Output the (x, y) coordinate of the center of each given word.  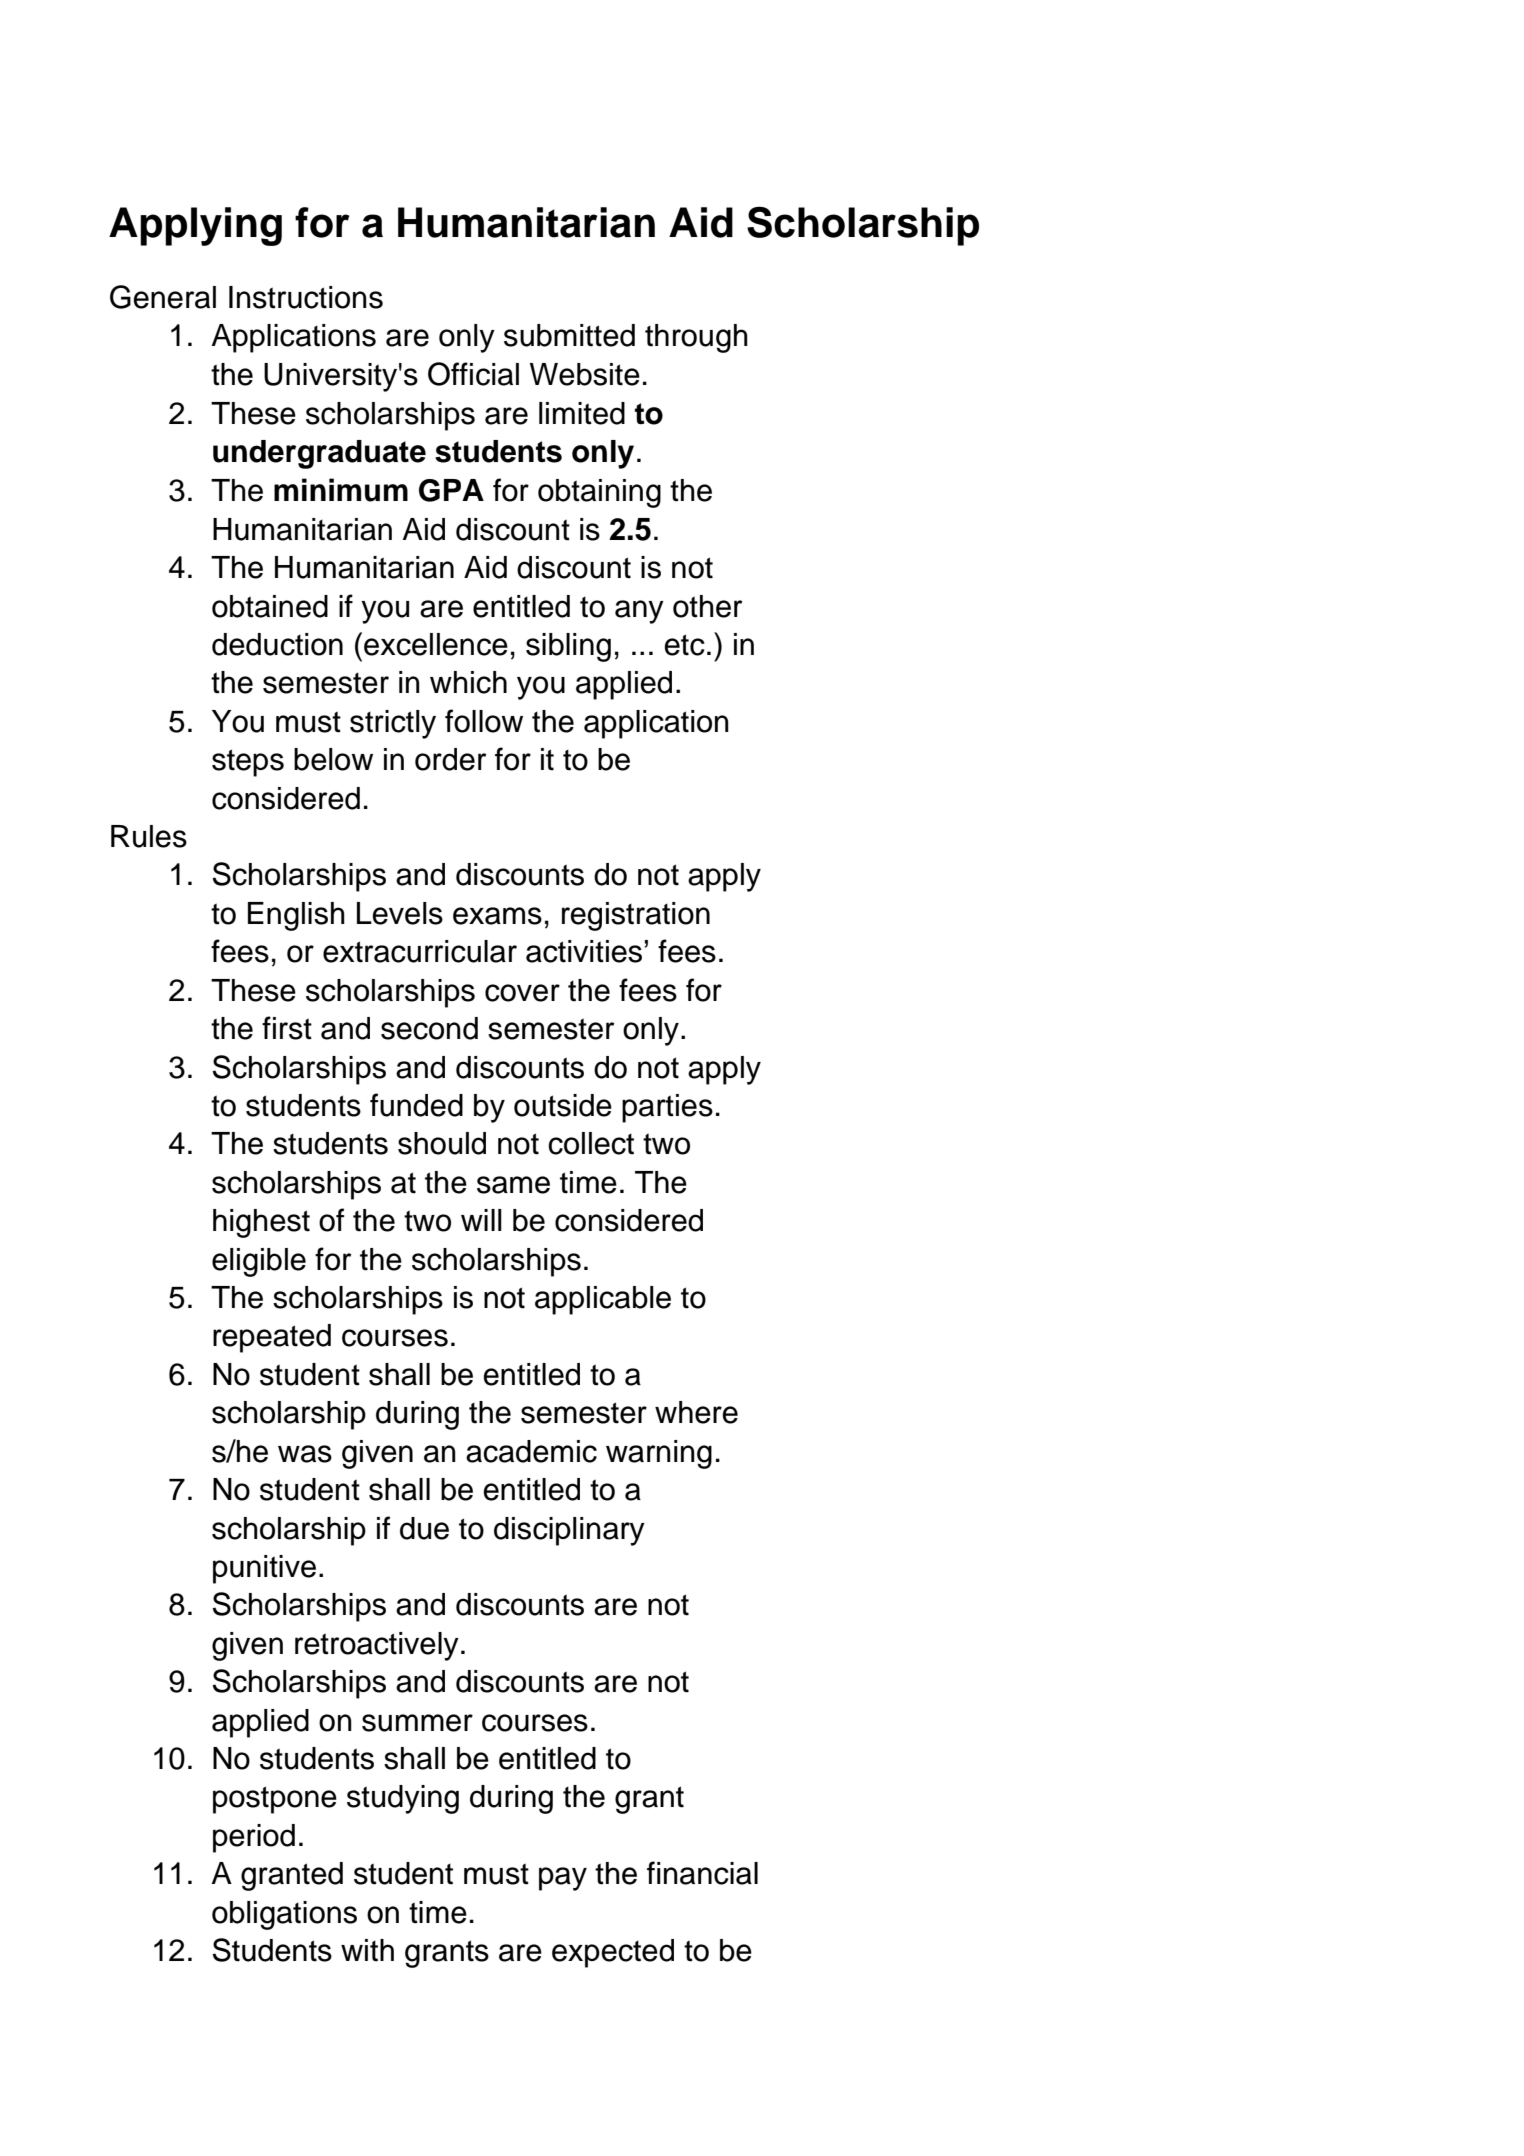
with (367, 1950)
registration (636, 916)
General (163, 297)
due (424, 1528)
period (254, 1838)
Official (473, 374)
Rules (149, 836)
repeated (272, 1338)
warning (659, 1454)
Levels (400, 913)
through (696, 338)
